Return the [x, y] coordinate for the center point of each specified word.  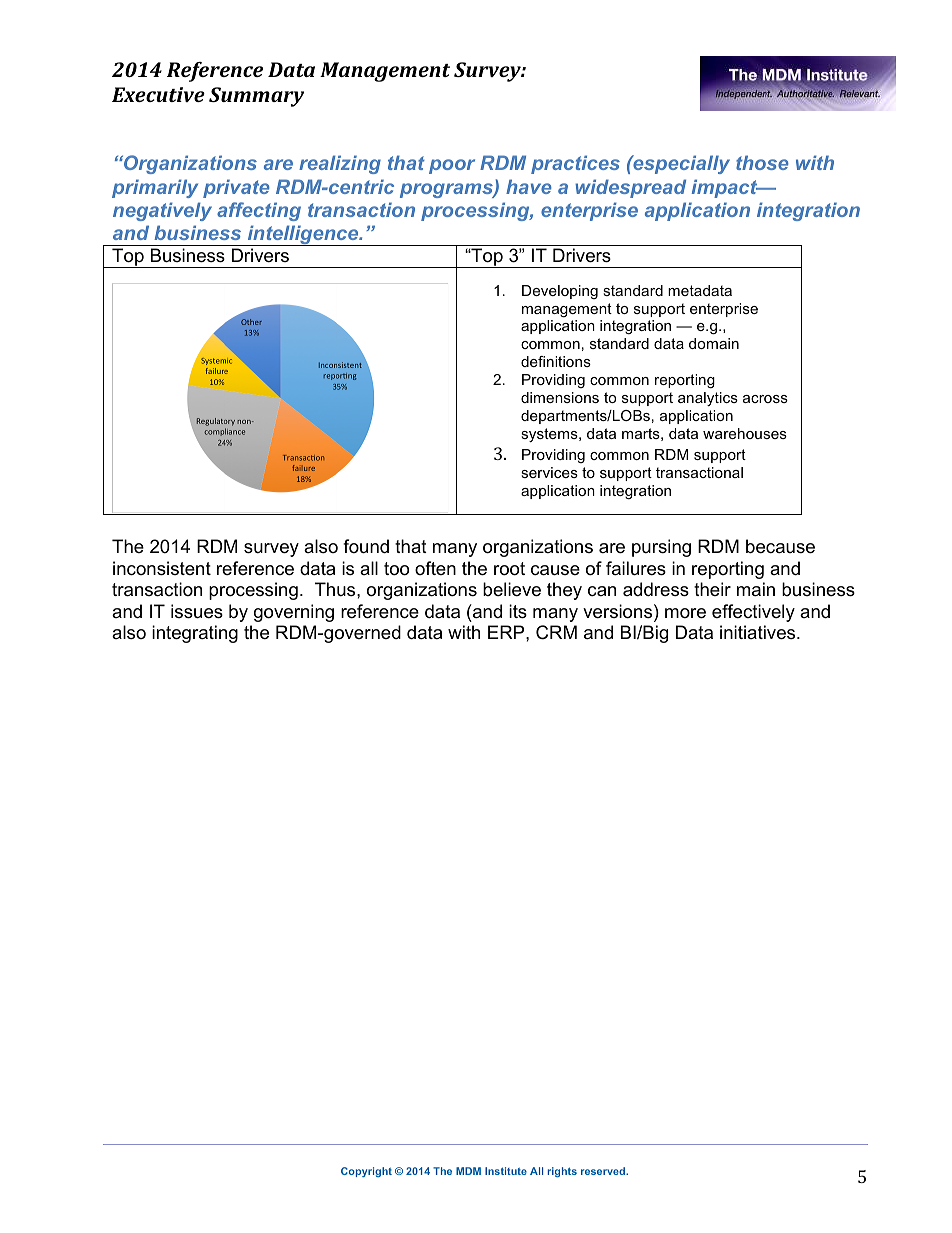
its [518, 611]
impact [726, 188]
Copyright [366, 1172]
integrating [195, 634]
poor [452, 166]
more [685, 613]
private [236, 188]
